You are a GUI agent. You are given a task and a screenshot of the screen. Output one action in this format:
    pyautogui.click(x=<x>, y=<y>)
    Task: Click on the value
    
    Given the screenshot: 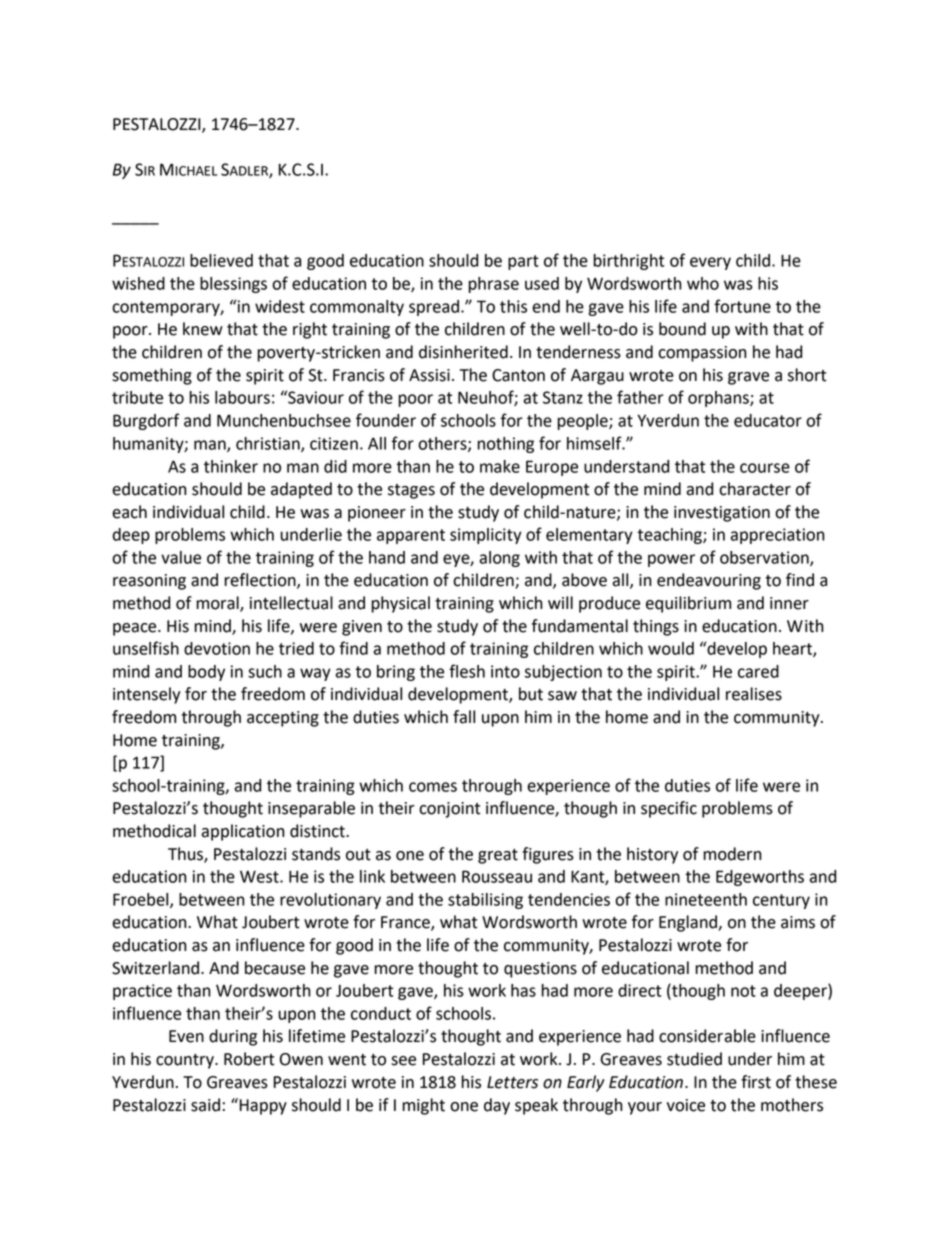 What is the action you would take?
    pyautogui.click(x=181, y=557)
